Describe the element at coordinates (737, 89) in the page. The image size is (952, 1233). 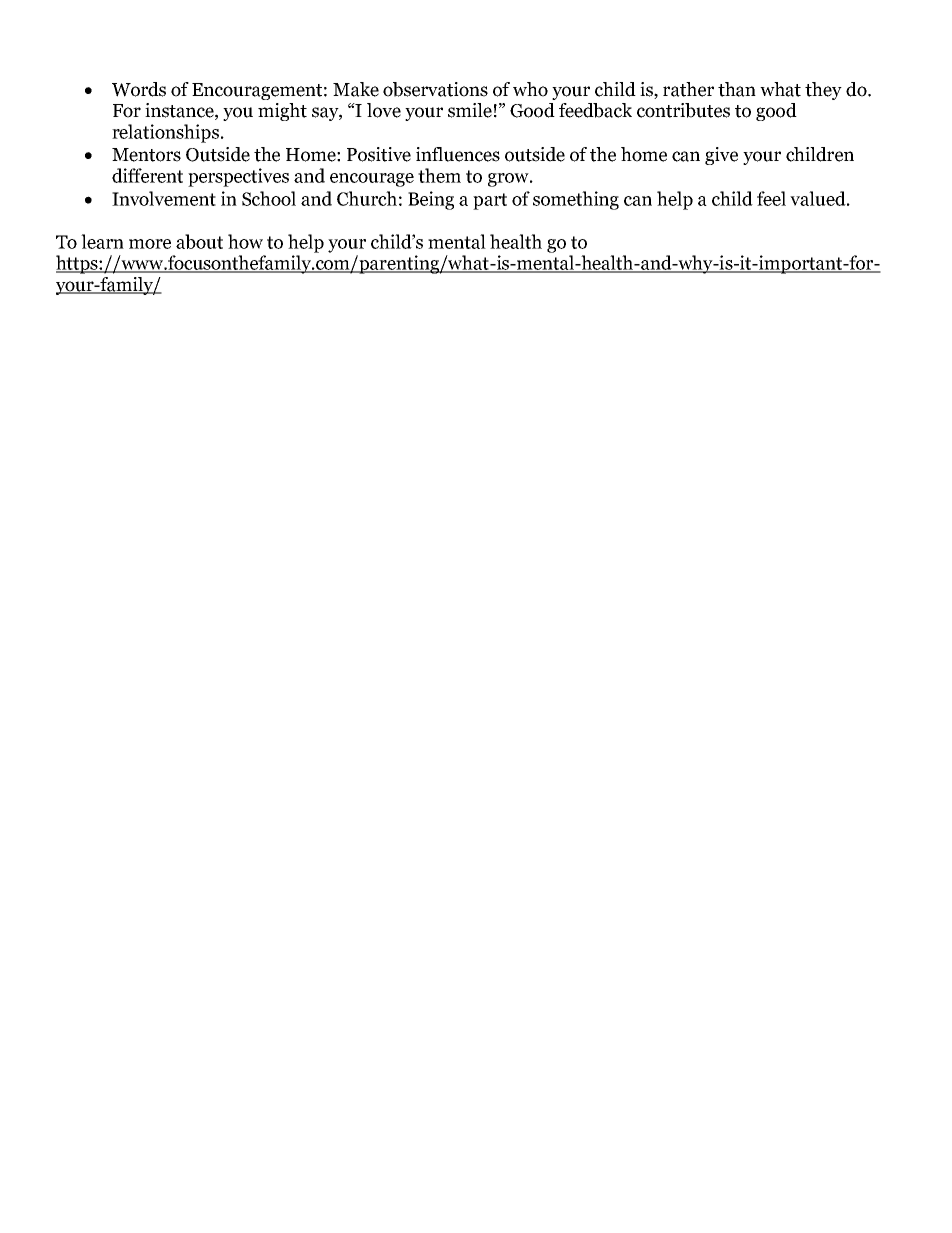
I see `than` at that location.
